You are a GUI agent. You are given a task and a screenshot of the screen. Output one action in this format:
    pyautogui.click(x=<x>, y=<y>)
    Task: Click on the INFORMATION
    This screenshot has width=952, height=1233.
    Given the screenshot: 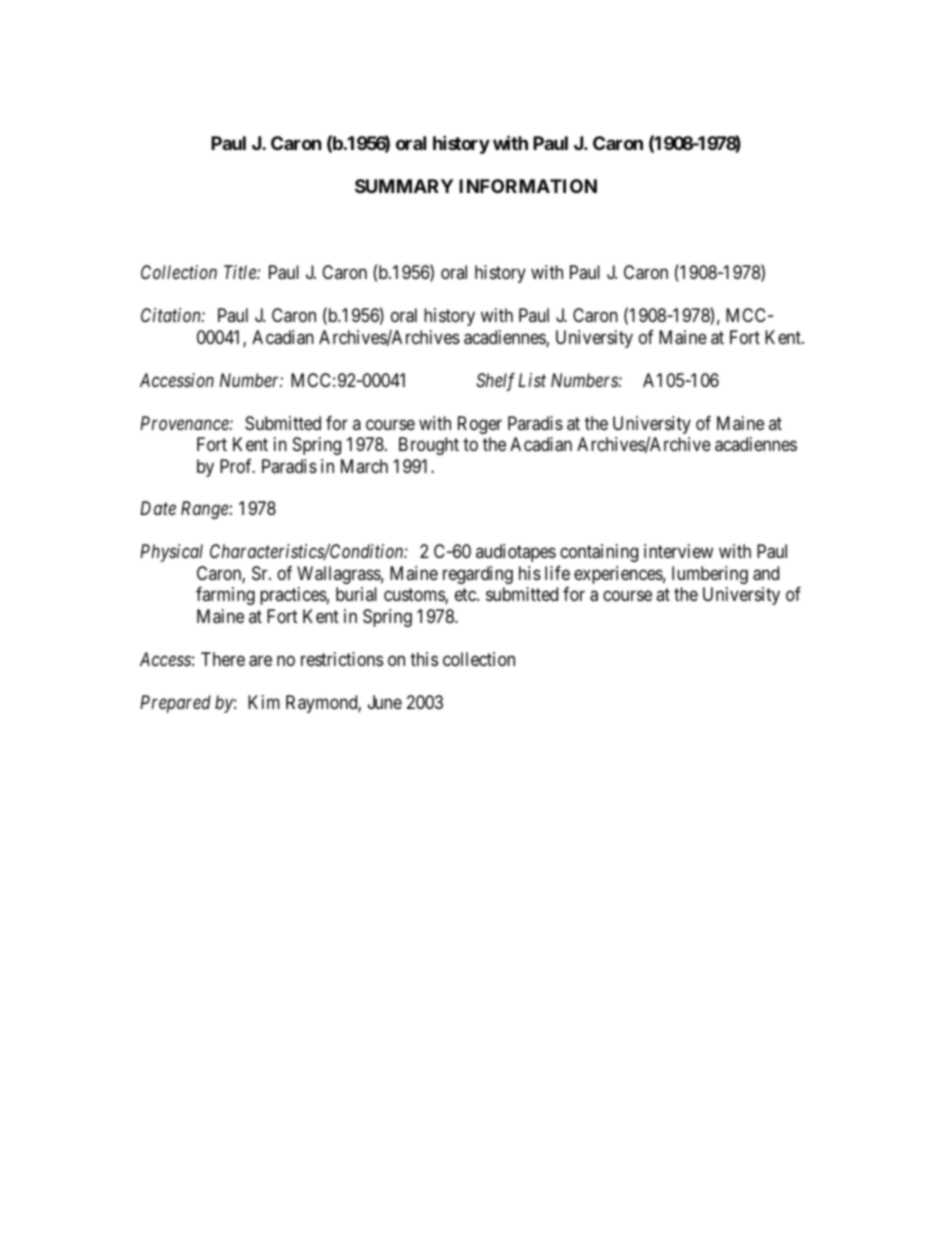 What is the action you would take?
    pyautogui.click(x=528, y=186)
